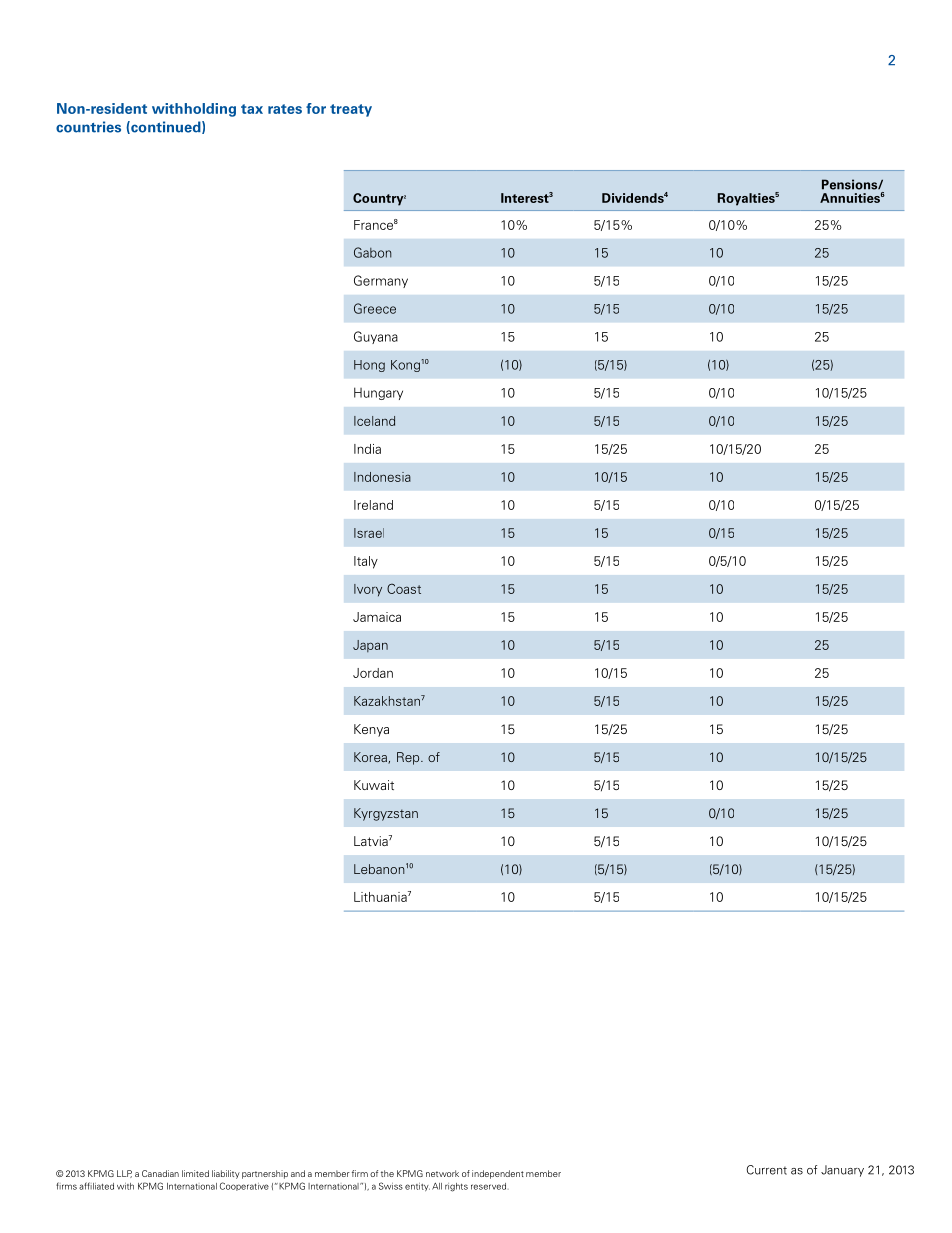 The width and height of the document is (952, 1233). What do you see at coordinates (367, 449) in the document?
I see `India` at bounding box center [367, 449].
